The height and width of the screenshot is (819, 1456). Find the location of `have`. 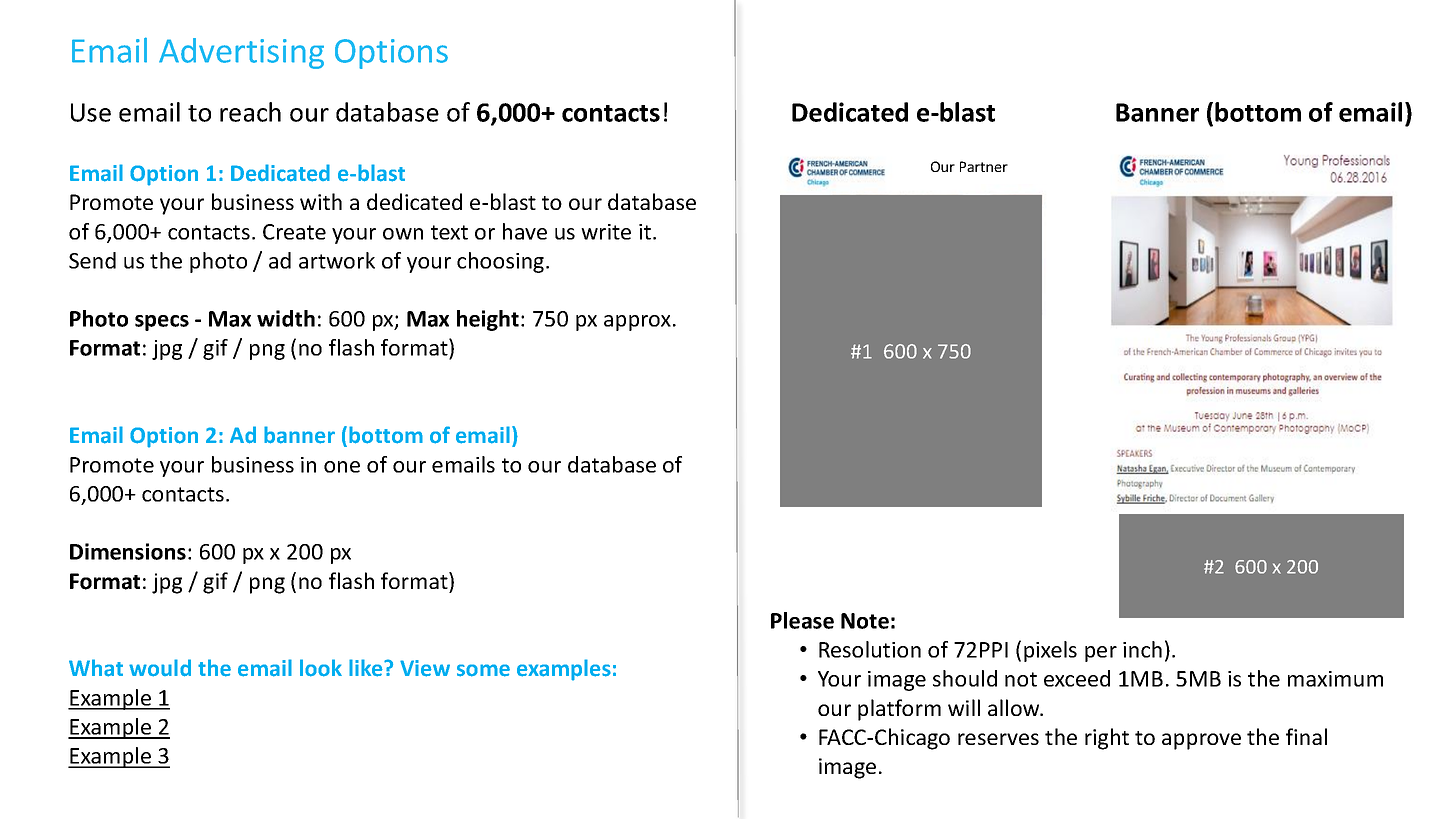

have is located at coordinates (525, 231).
